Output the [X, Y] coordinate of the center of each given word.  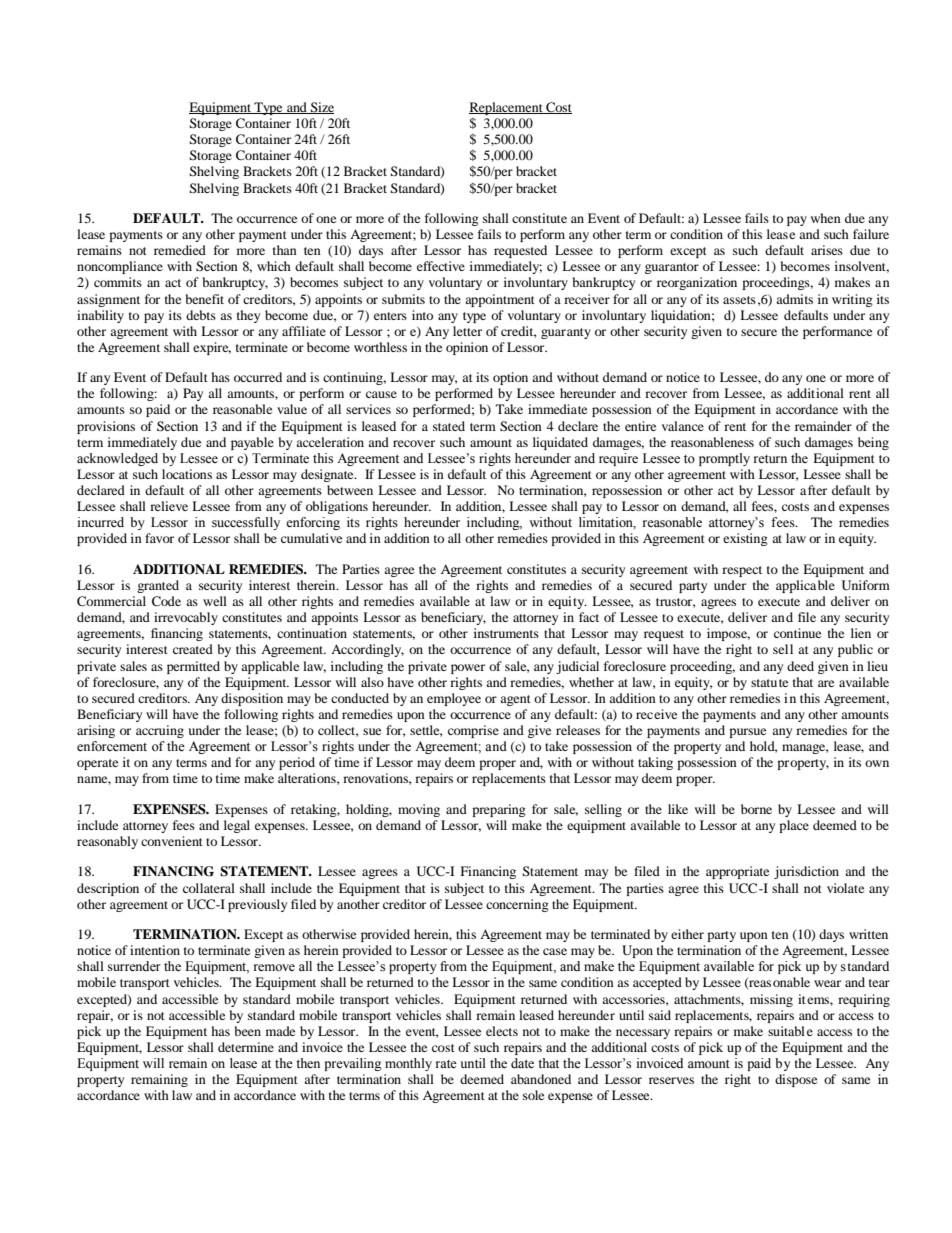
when [826, 218]
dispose [796, 1080]
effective [441, 266]
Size [321, 108]
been [248, 1031]
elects [502, 1031]
